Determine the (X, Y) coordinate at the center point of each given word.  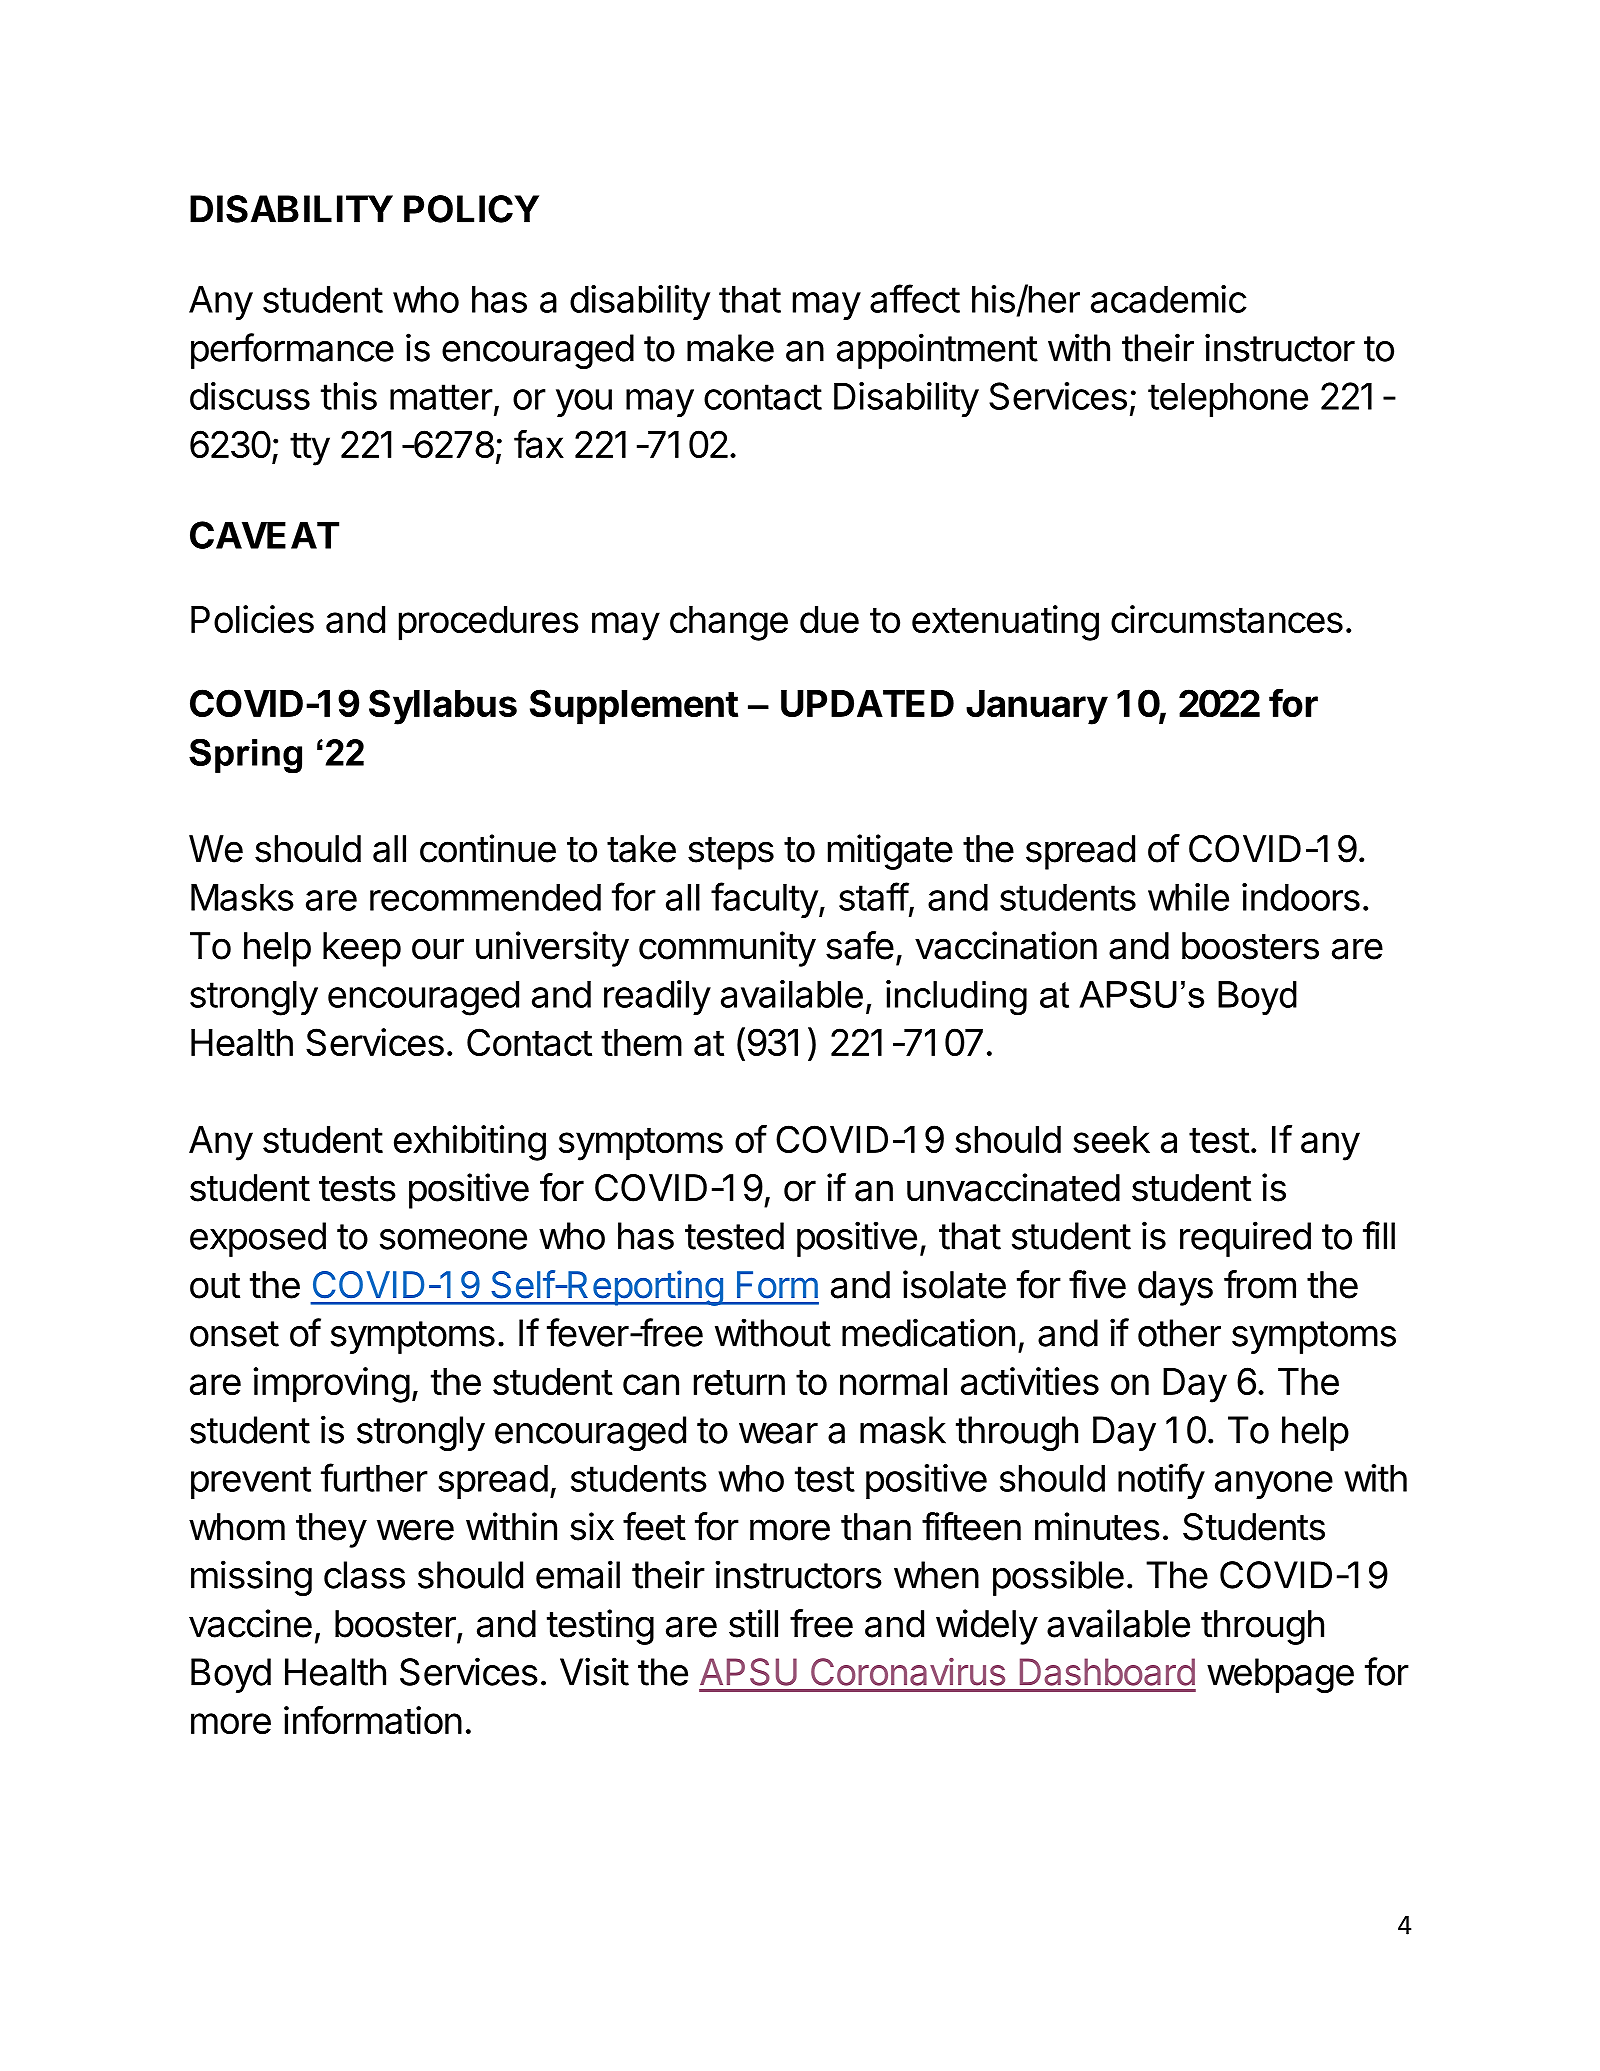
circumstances (1227, 619)
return (739, 1382)
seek (1111, 1139)
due (829, 619)
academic (1169, 299)
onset (234, 1334)
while (1188, 897)
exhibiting (470, 1143)
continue (488, 848)
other (1179, 1333)
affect (915, 298)
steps (731, 853)
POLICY (471, 209)
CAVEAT (264, 535)
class (364, 1575)
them (641, 1042)
